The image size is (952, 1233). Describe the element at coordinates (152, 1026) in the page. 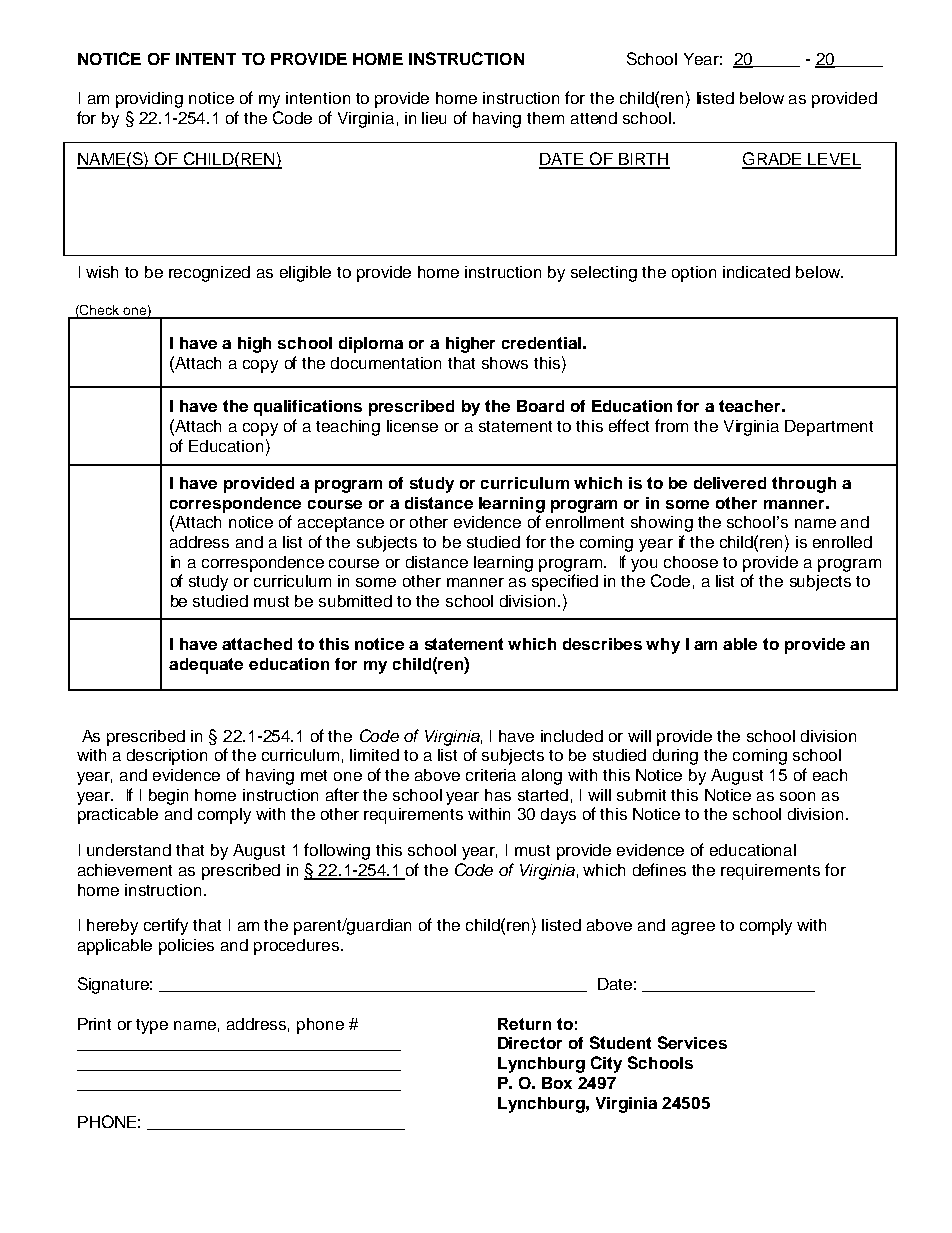

I see `type` at that location.
